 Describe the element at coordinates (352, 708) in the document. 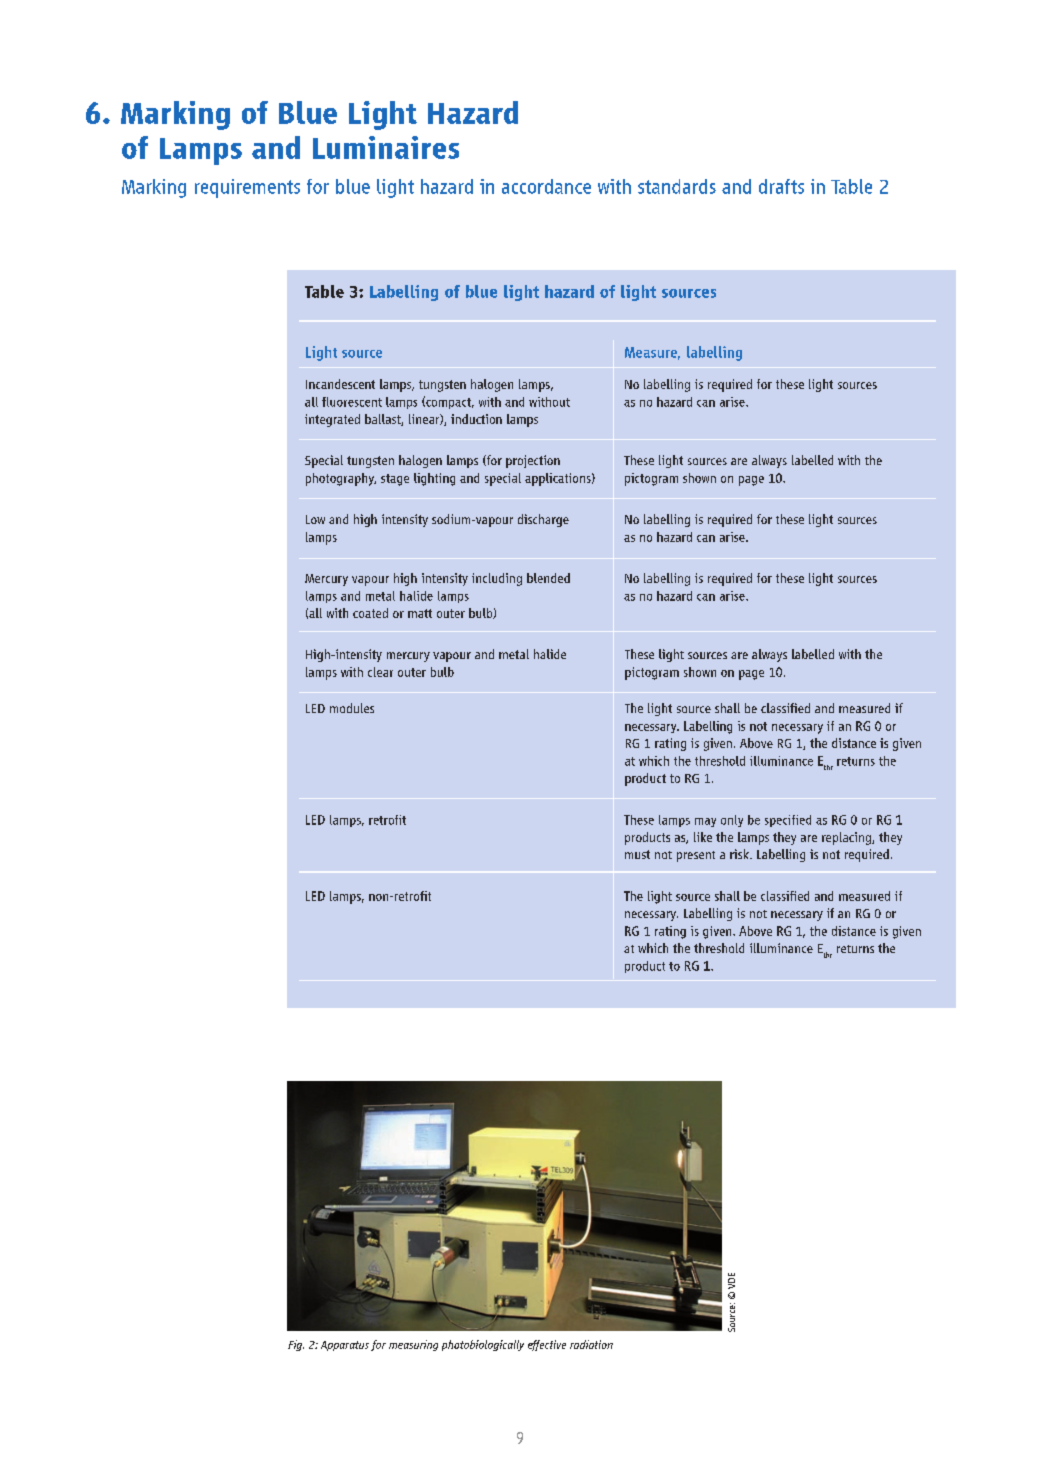

I see `modules` at that location.
